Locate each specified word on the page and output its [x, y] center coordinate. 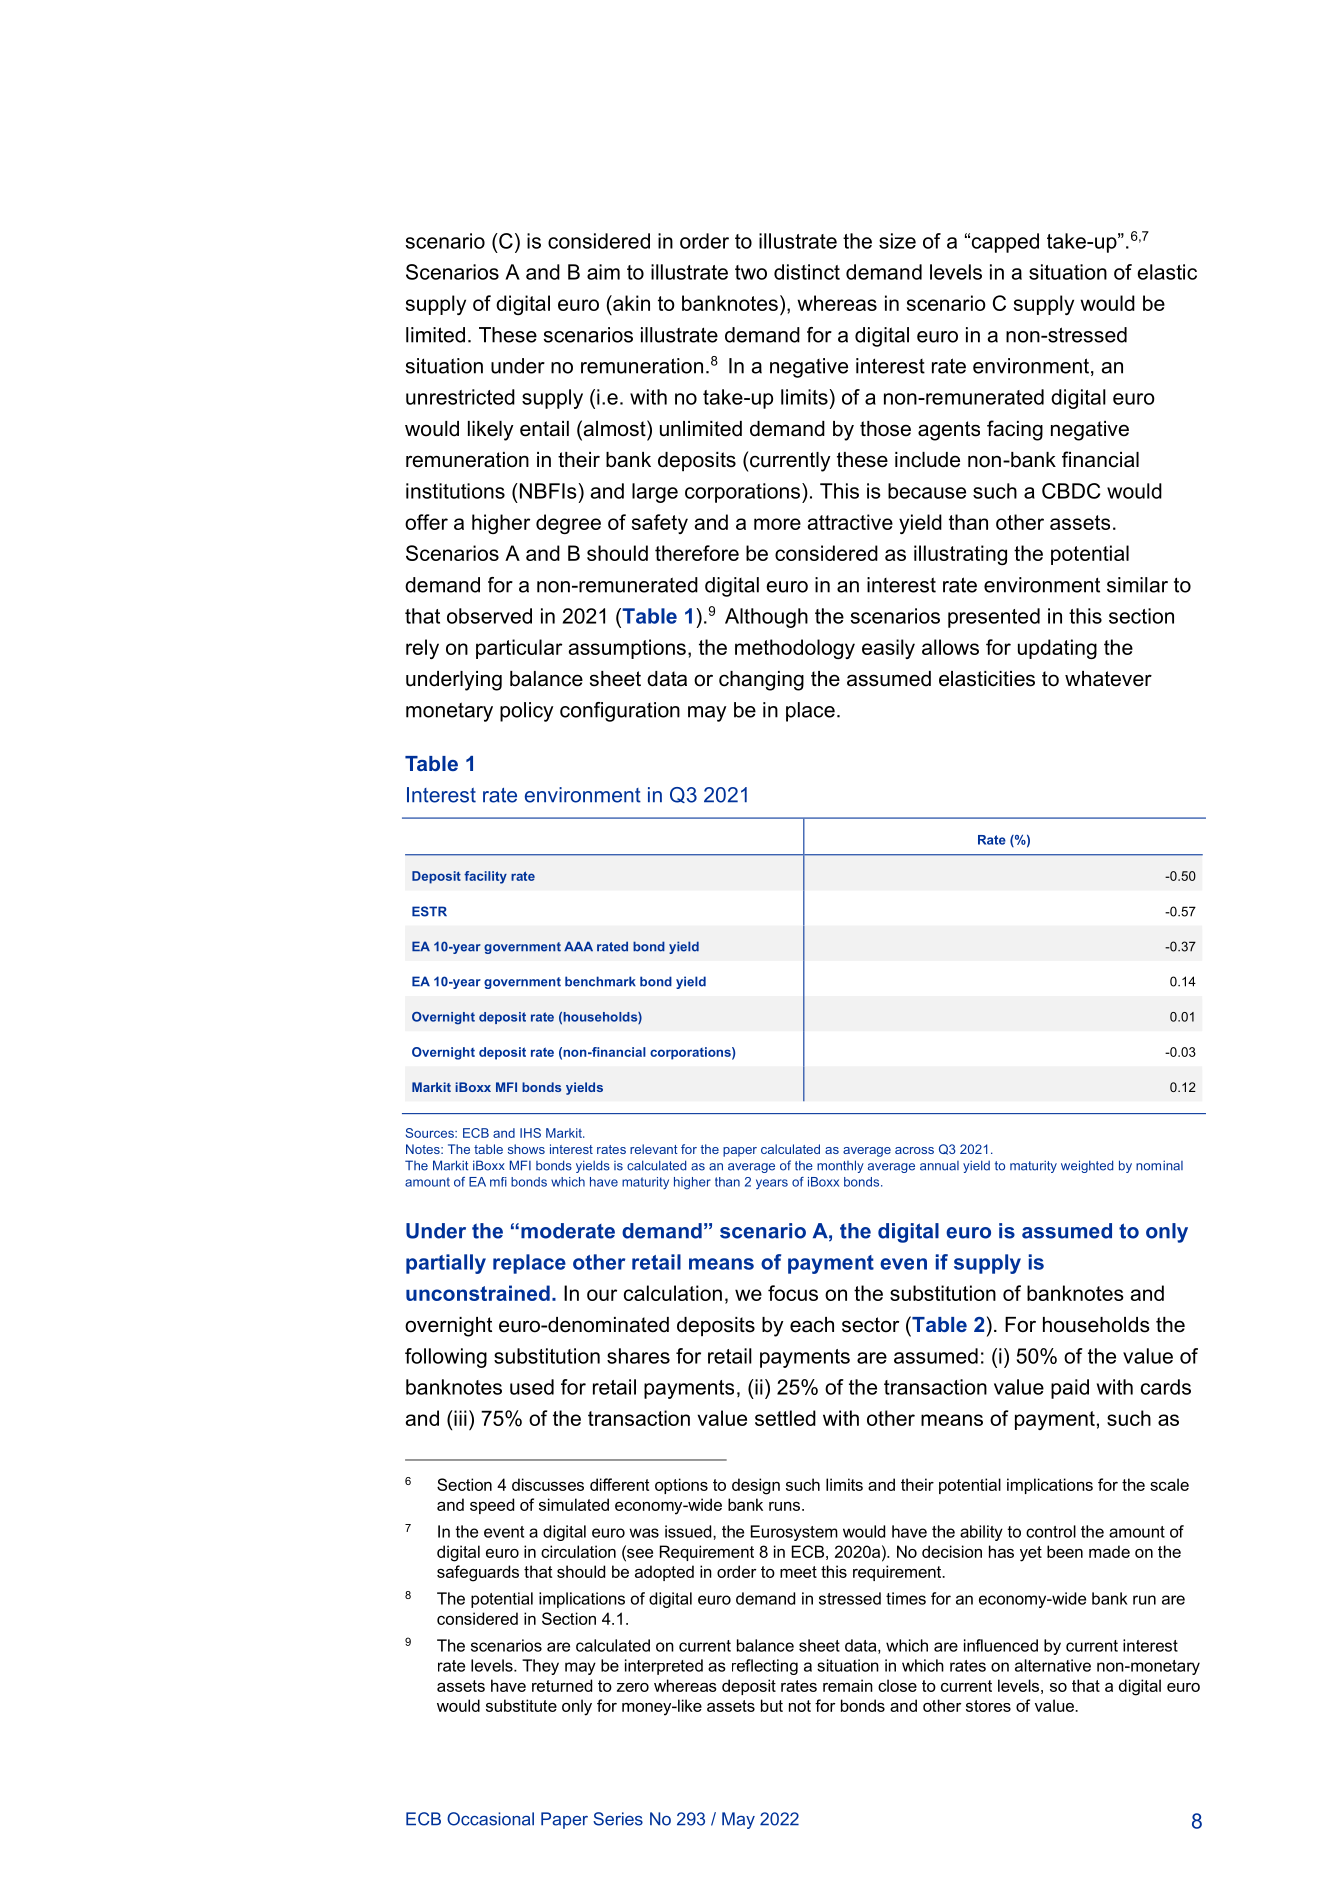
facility [485, 877]
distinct [807, 272]
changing [761, 681]
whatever [1108, 679]
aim [603, 272]
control [1051, 1531]
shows [526, 1149]
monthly [840, 1166]
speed [492, 1506]
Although [766, 618]
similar [1137, 585]
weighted [1087, 1166]
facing [1015, 430]
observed [489, 616]
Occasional [490, 1819]
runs [784, 1506]
